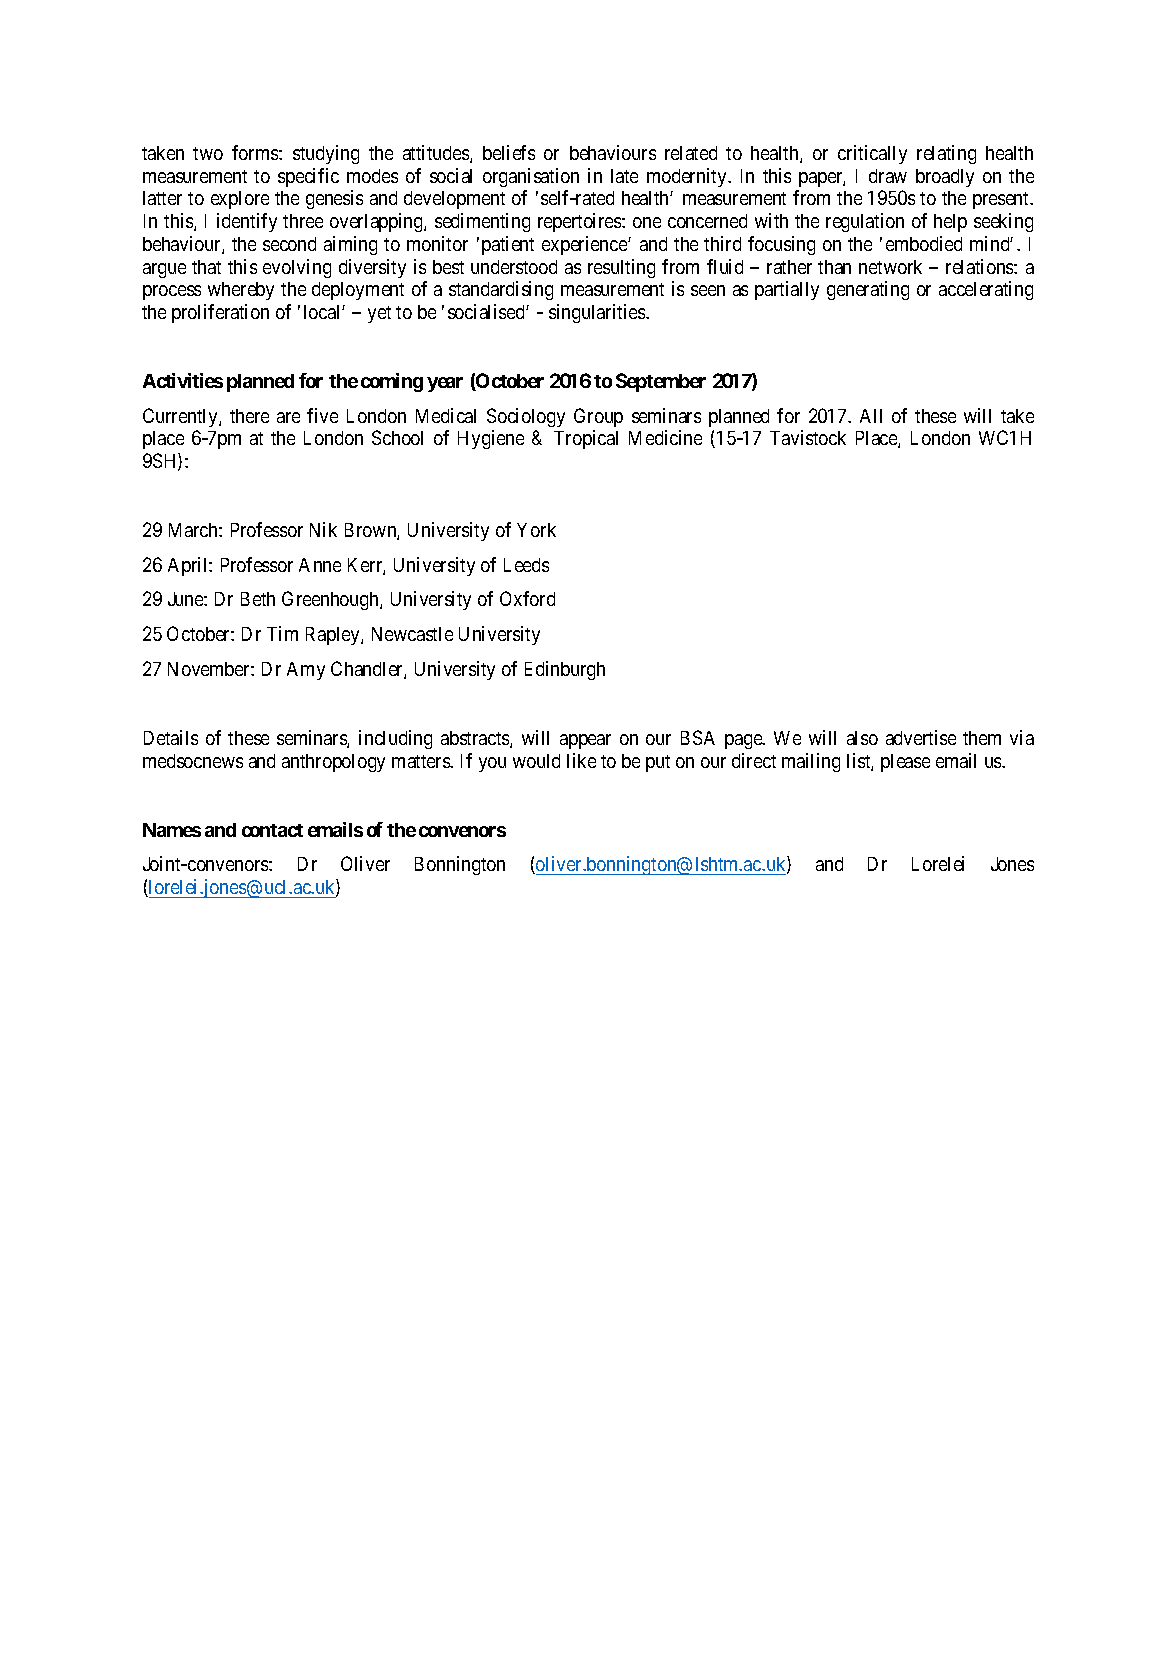  I want to click on Tavistock, so click(808, 437).
